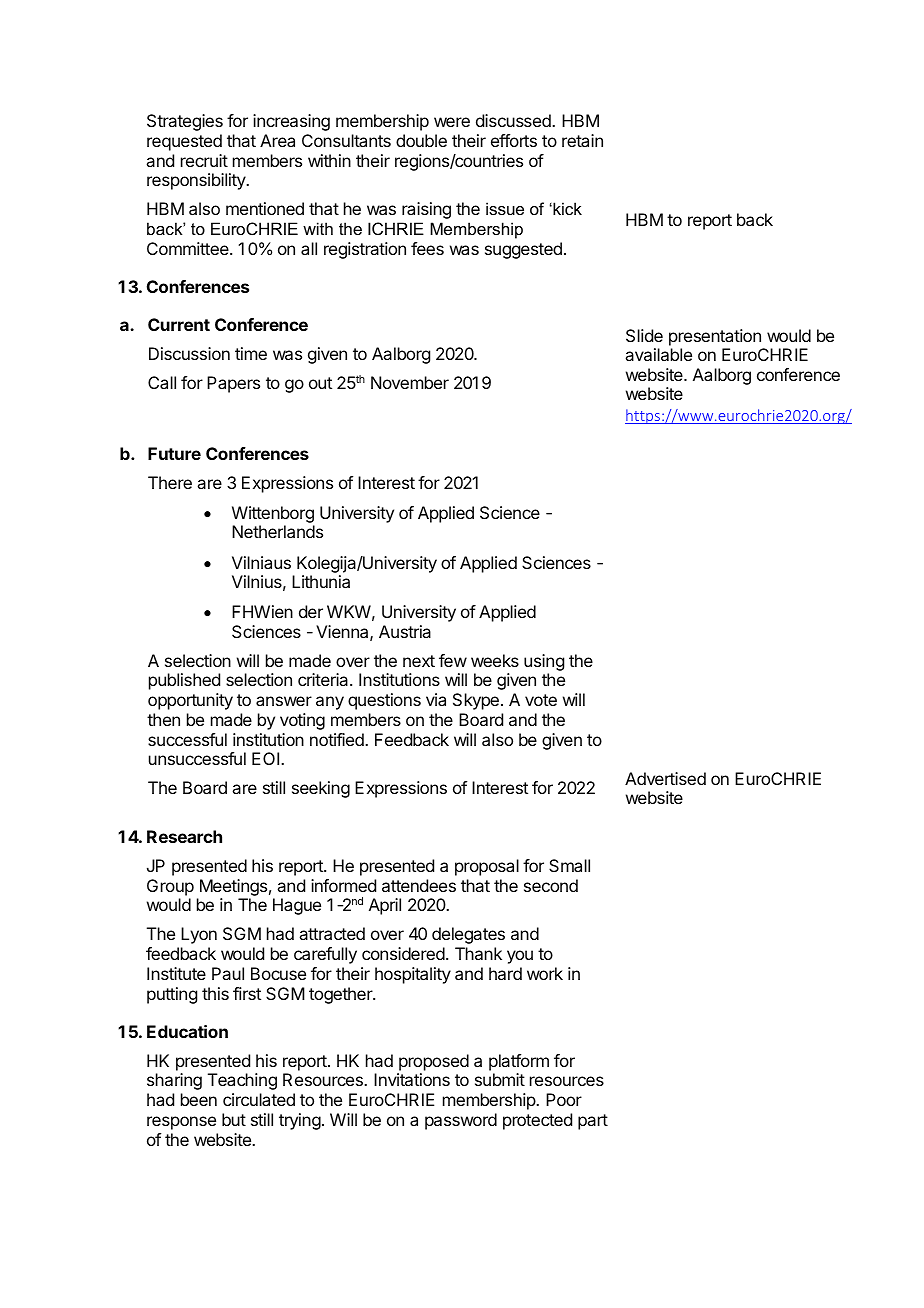  I want to click on part, so click(593, 1122).
